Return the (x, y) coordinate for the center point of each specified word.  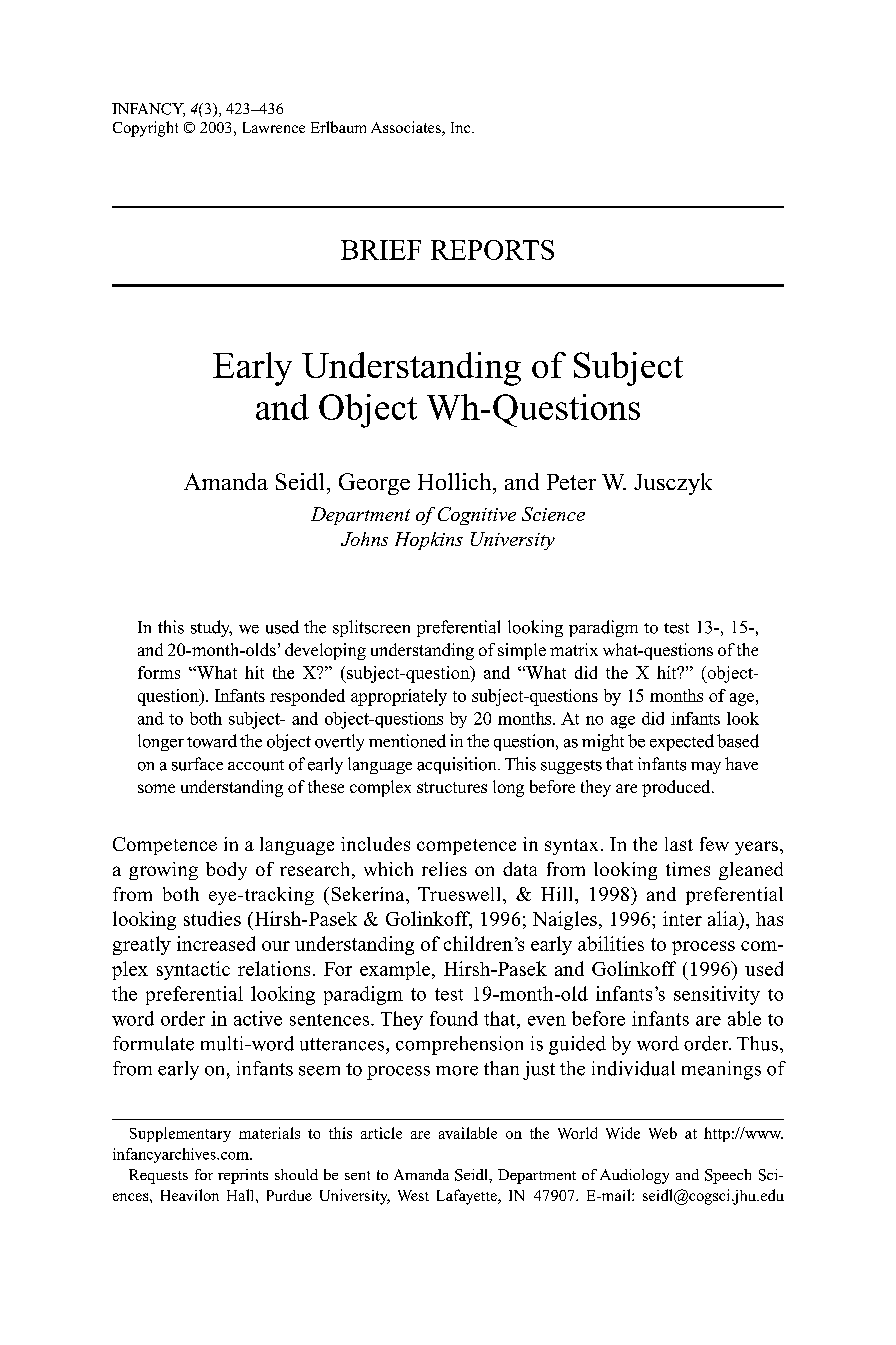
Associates (407, 128)
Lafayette (468, 1197)
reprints (243, 1176)
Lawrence (274, 127)
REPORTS (492, 250)
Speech (728, 1176)
